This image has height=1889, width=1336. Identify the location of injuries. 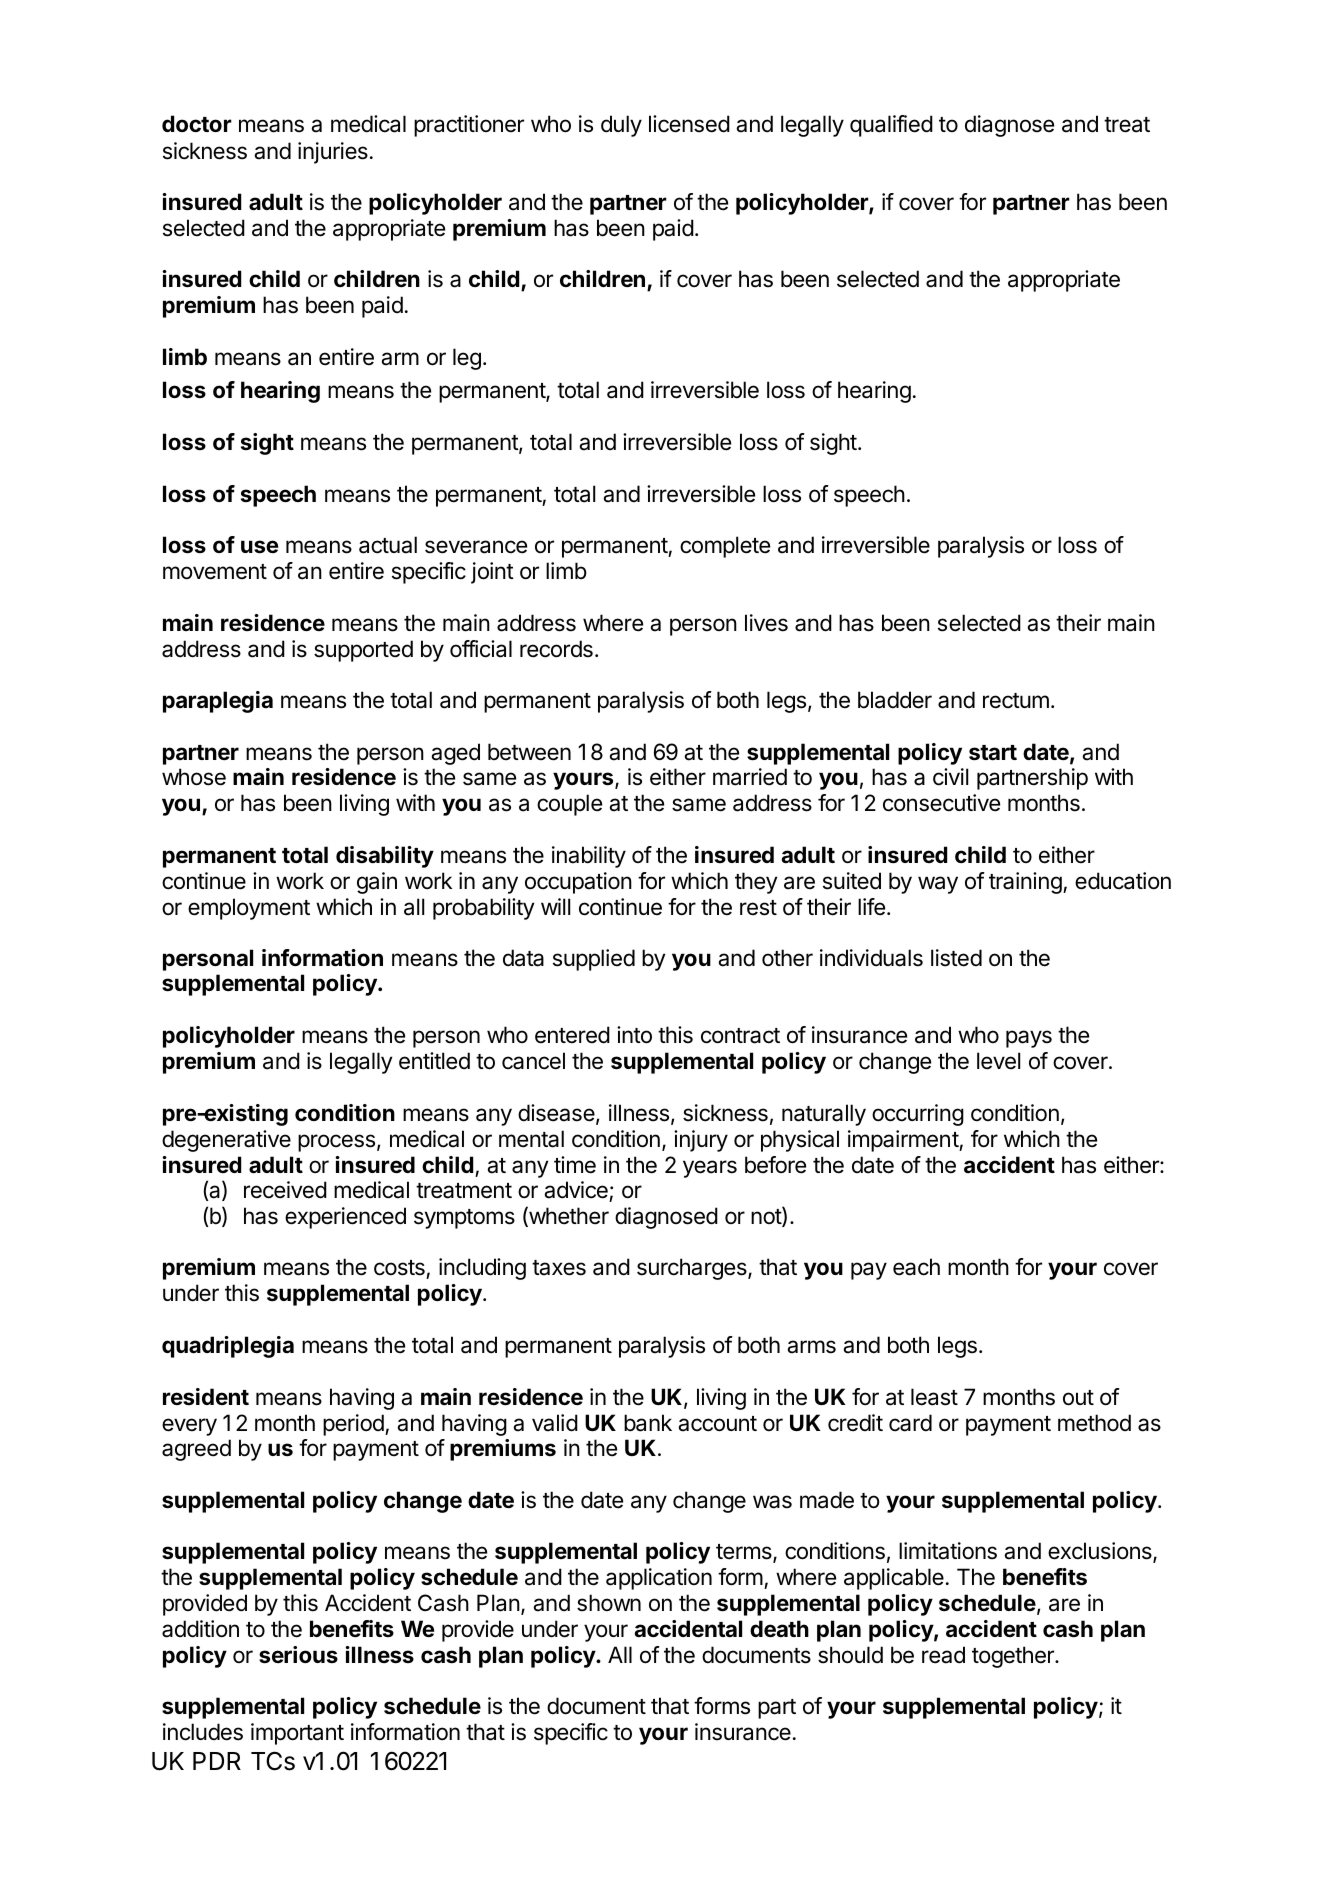
(333, 153).
